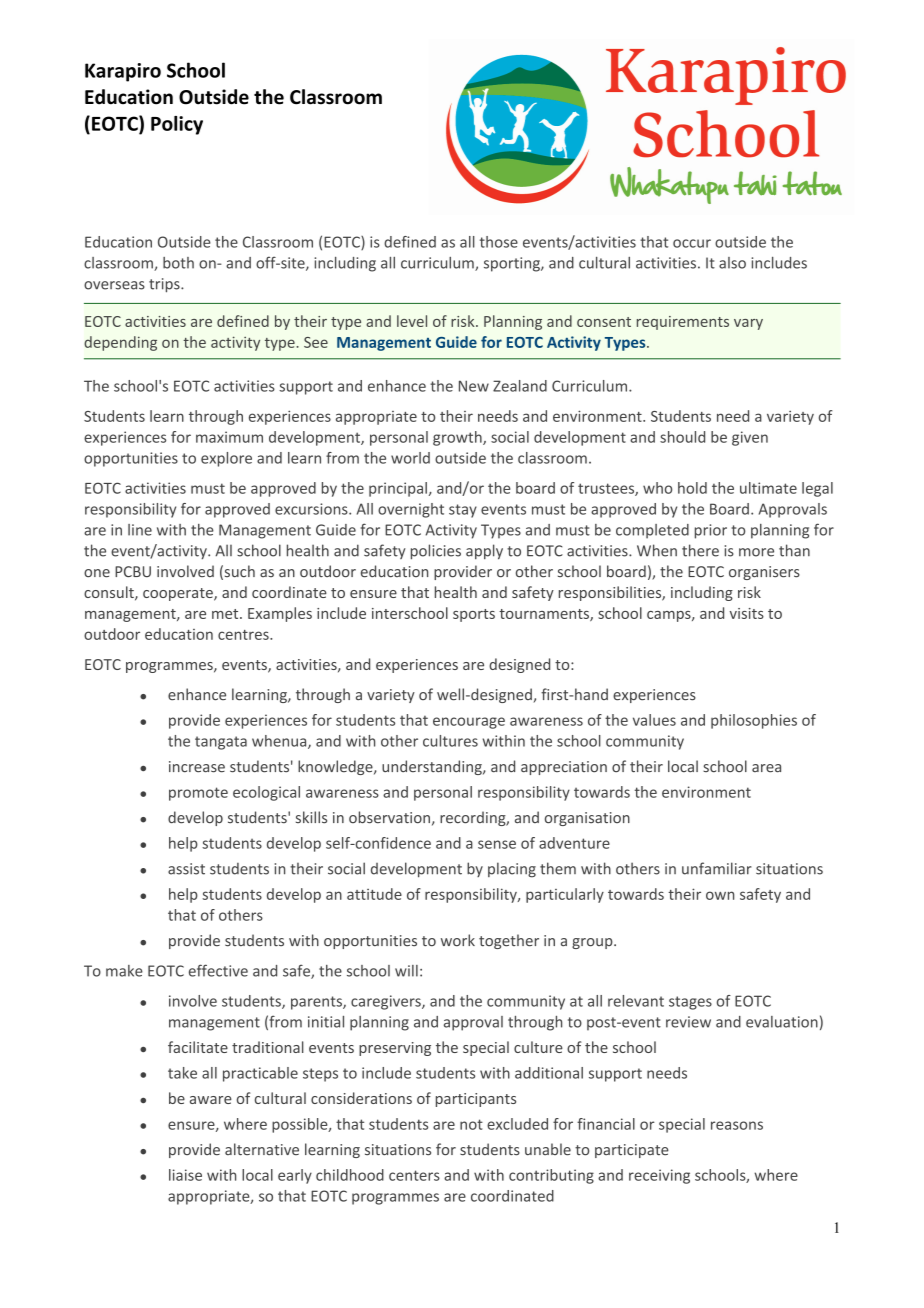 The height and width of the document is (1308, 924). What do you see at coordinates (768, 488) in the document?
I see `ultimate` at bounding box center [768, 488].
